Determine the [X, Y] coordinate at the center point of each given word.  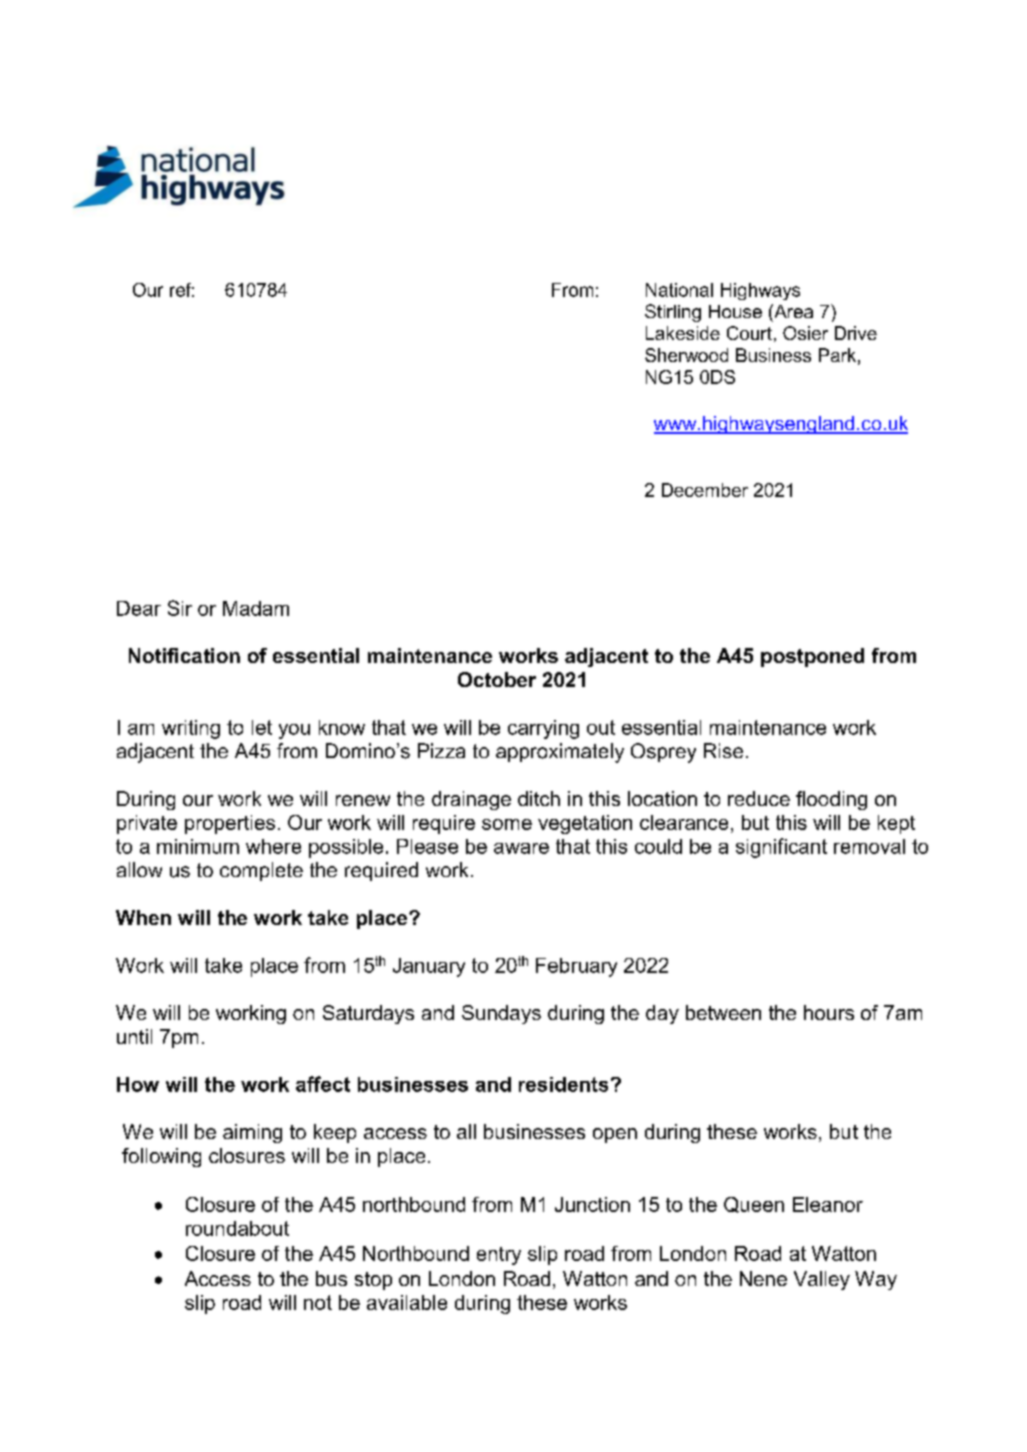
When [143, 917]
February [576, 967]
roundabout [237, 1228]
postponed [812, 657]
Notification [184, 655]
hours [829, 1012]
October [497, 679]
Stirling [673, 313]
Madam [256, 608]
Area [792, 311]
